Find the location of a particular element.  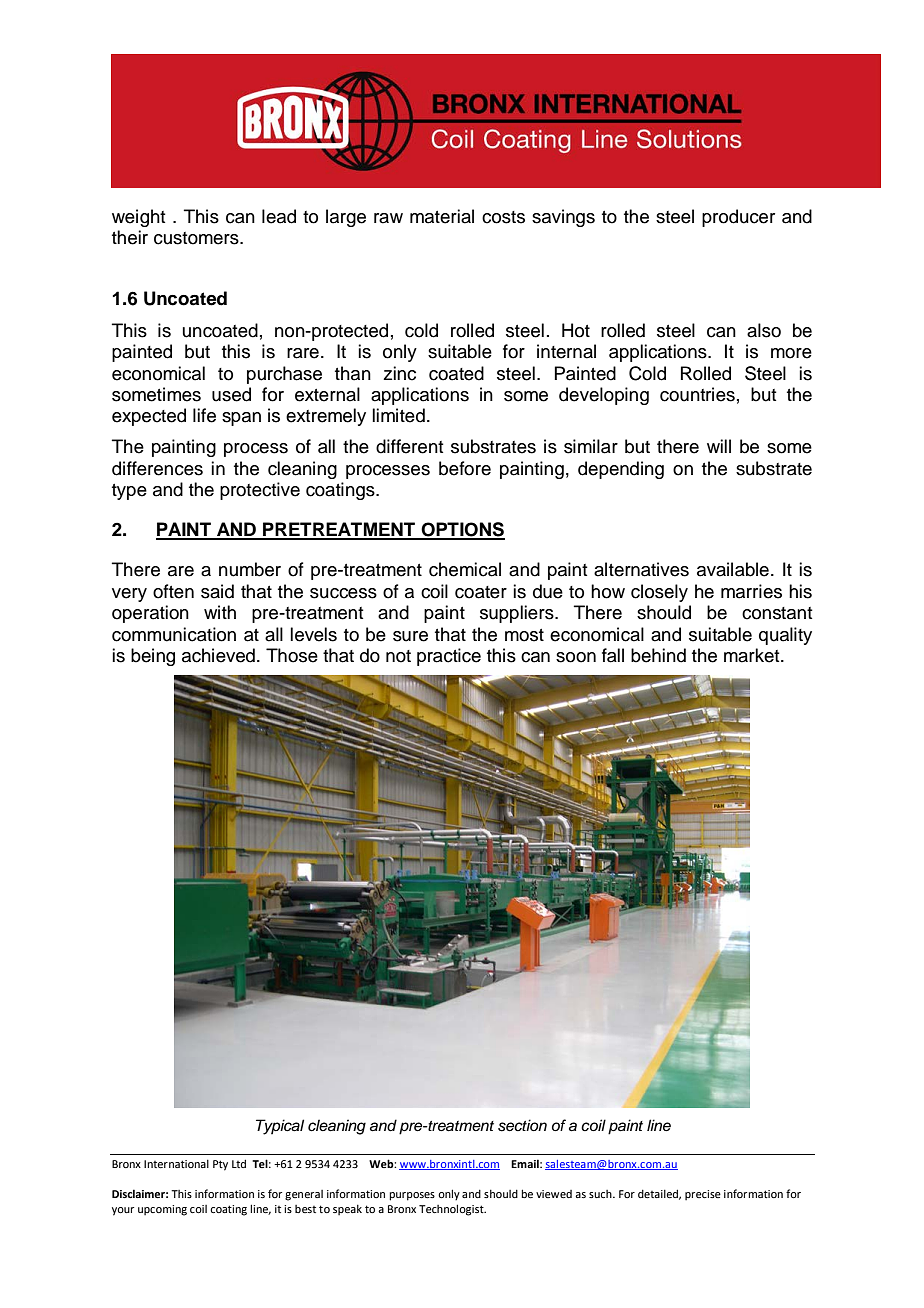

customers is located at coordinates (197, 238).
